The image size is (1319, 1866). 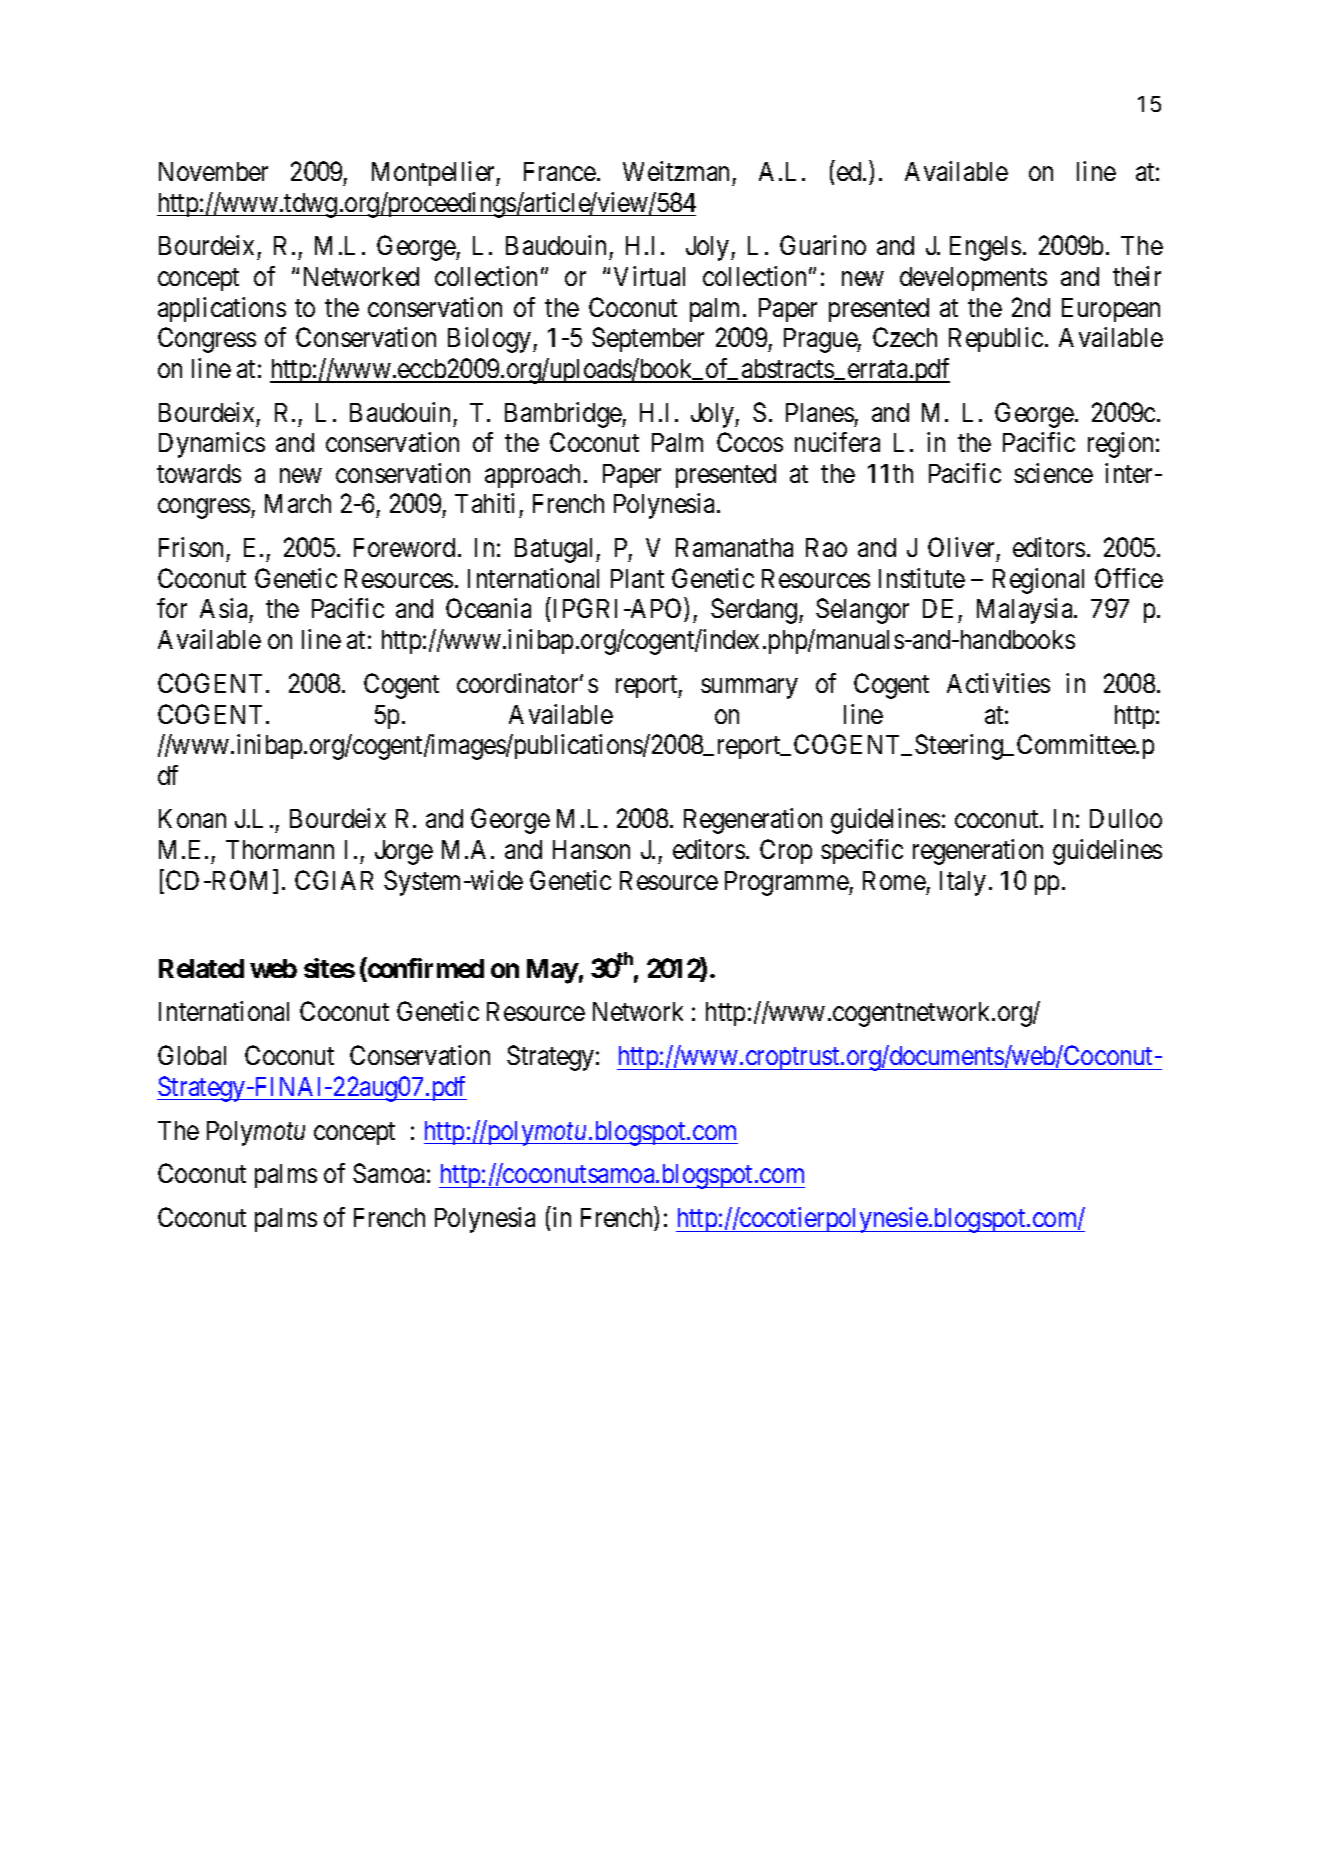 I want to click on Engels, so click(x=985, y=248).
